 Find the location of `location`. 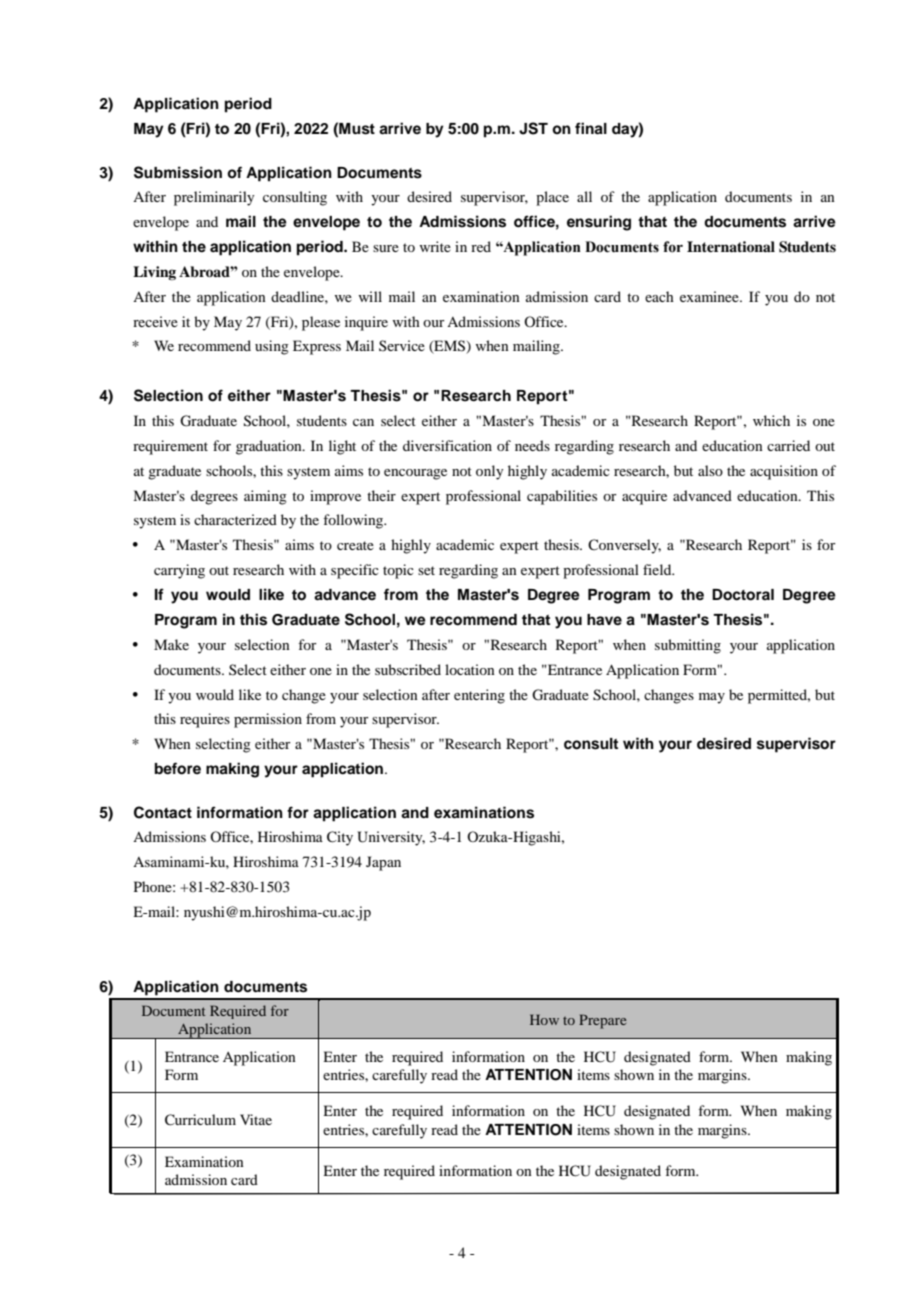

location is located at coordinates (470, 669).
